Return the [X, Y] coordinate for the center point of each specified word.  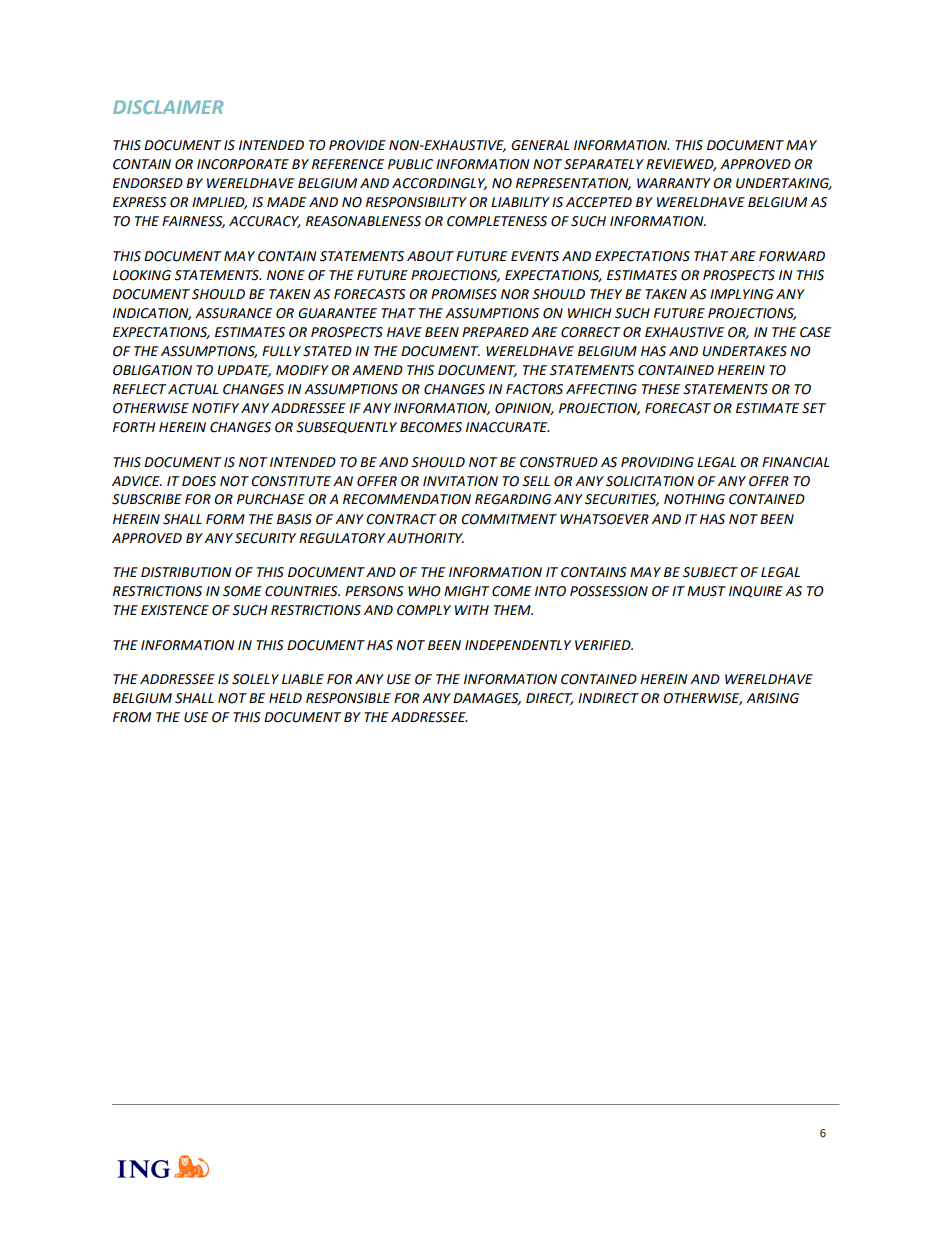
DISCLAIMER [168, 107]
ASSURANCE [233, 313]
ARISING [772, 698]
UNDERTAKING [784, 184]
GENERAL [540, 145]
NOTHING [694, 499]
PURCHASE [271, 499]
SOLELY [255, 679]
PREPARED [495, 332]
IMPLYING [742, 294]
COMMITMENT [509, 519]
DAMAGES [487, 699]
